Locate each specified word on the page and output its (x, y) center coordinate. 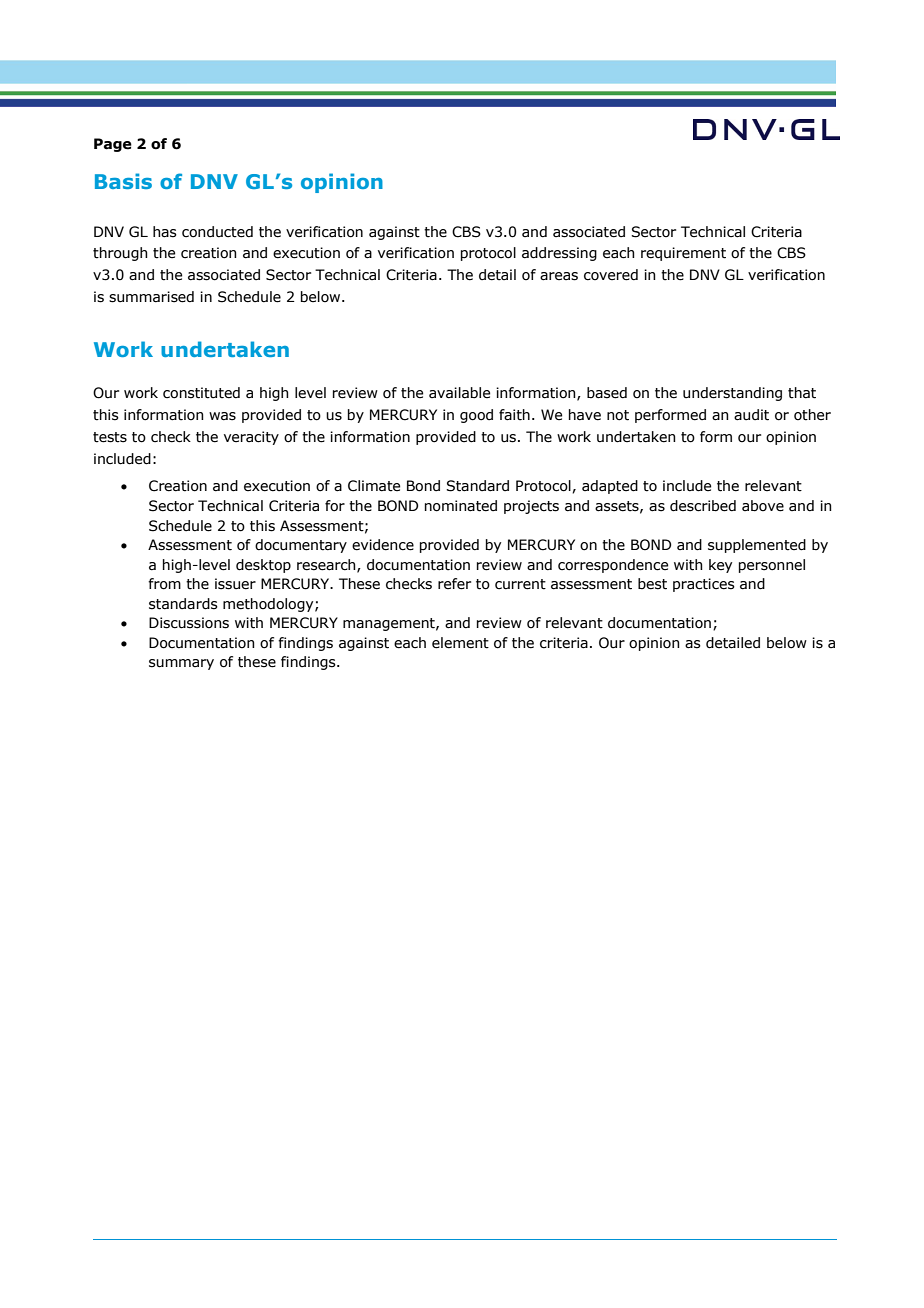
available (459, 393)
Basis (123, 181)
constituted (201, 393)
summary (181, 664)
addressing (559, 254)
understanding (732, 394)
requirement (683, 254)
